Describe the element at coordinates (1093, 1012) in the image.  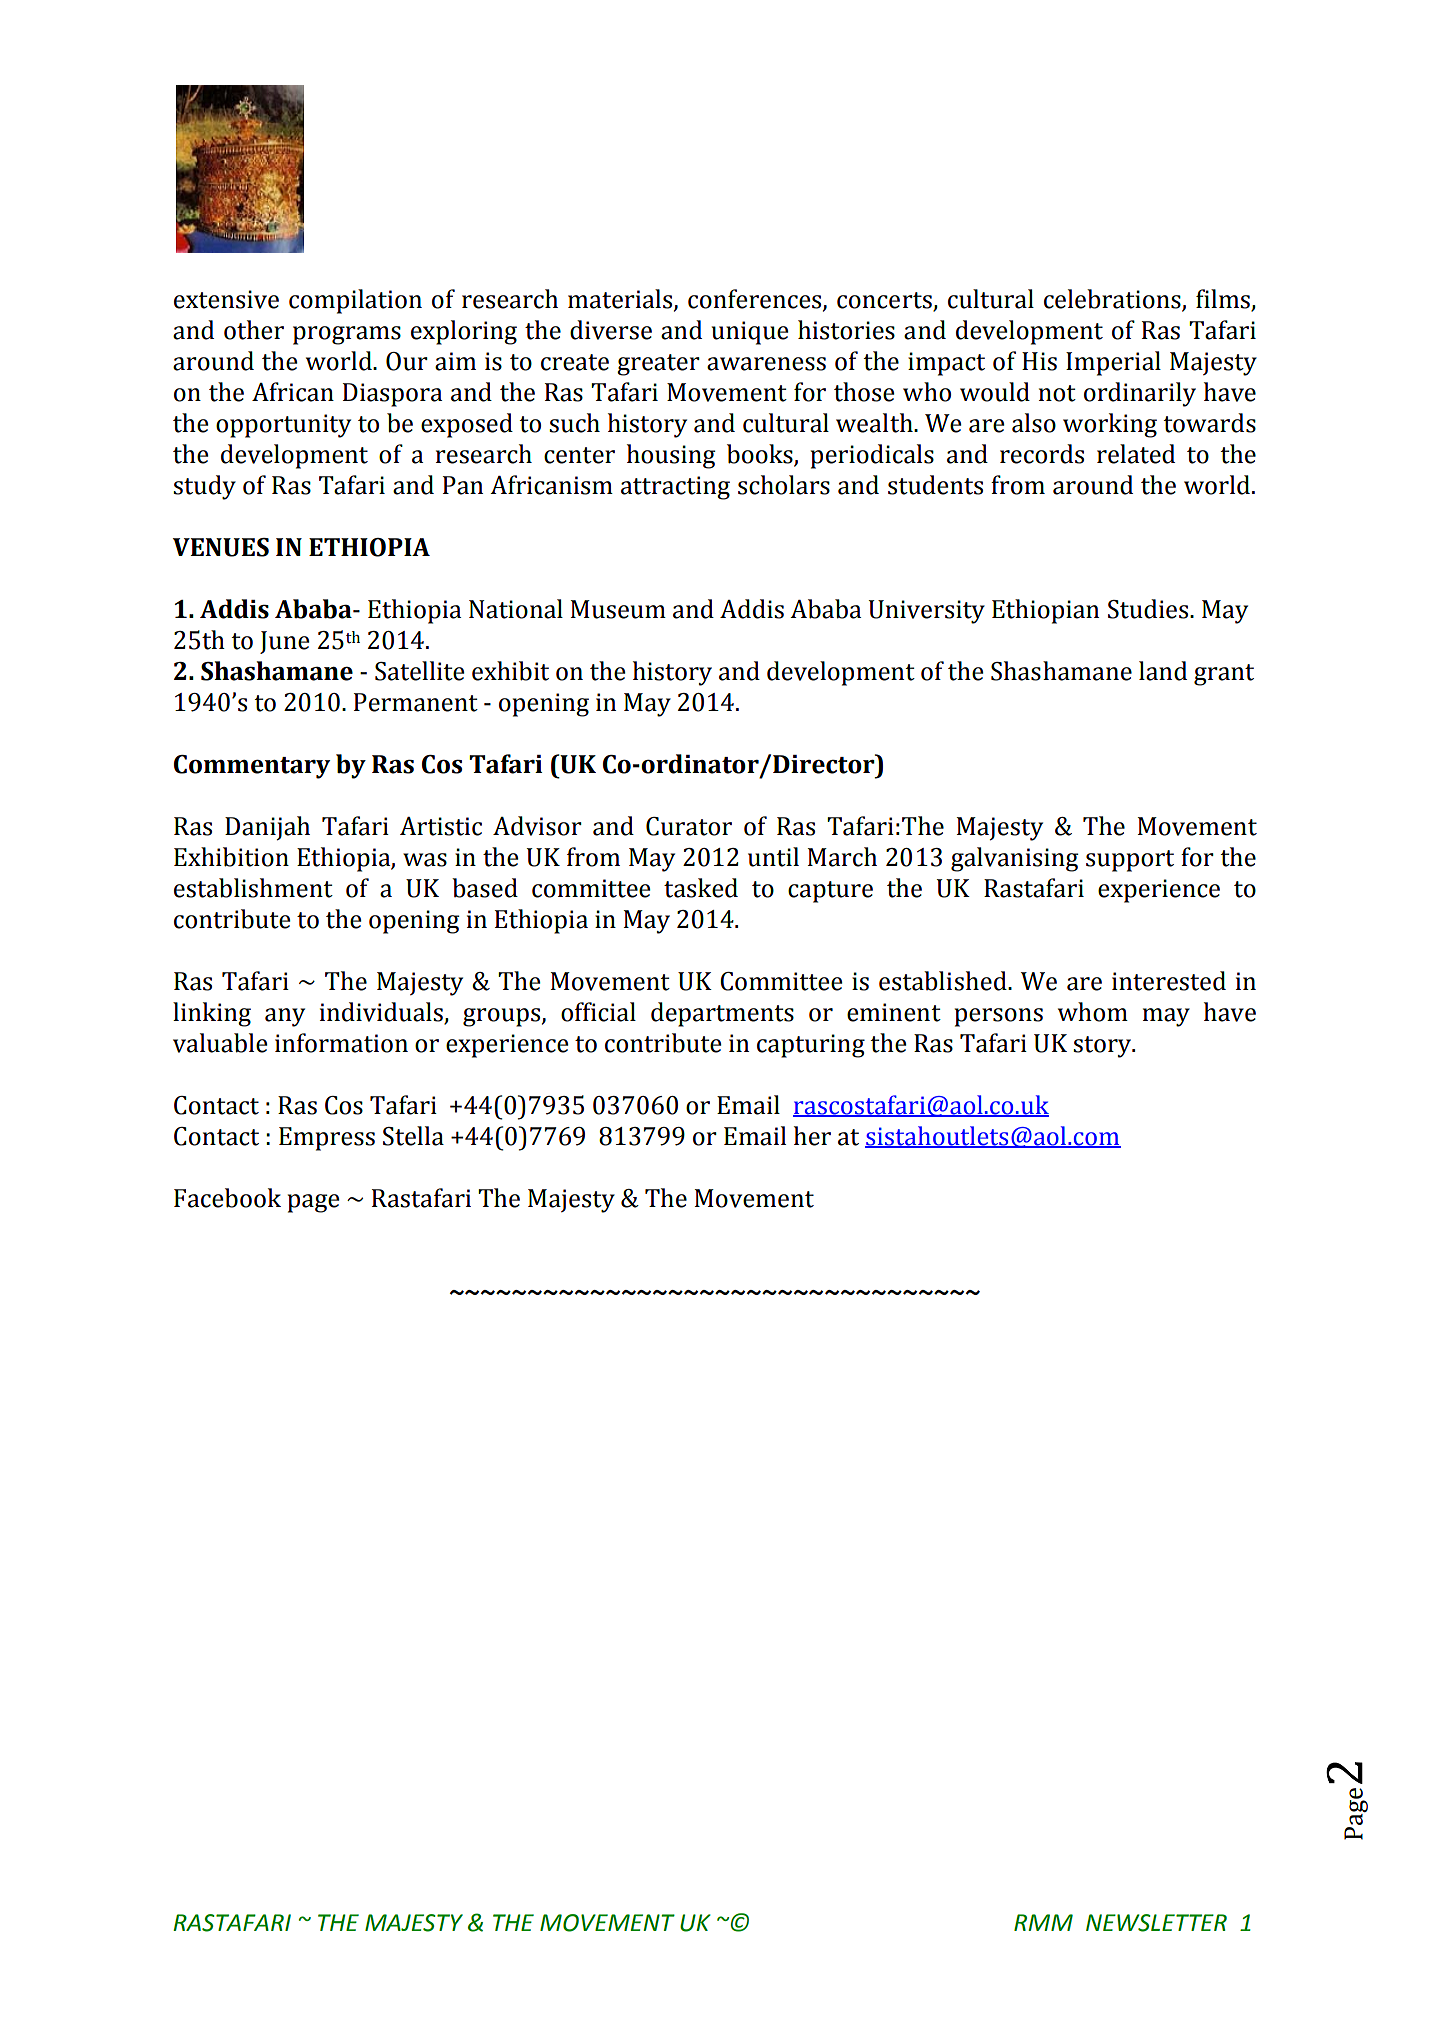
I see `whom` at that location.
